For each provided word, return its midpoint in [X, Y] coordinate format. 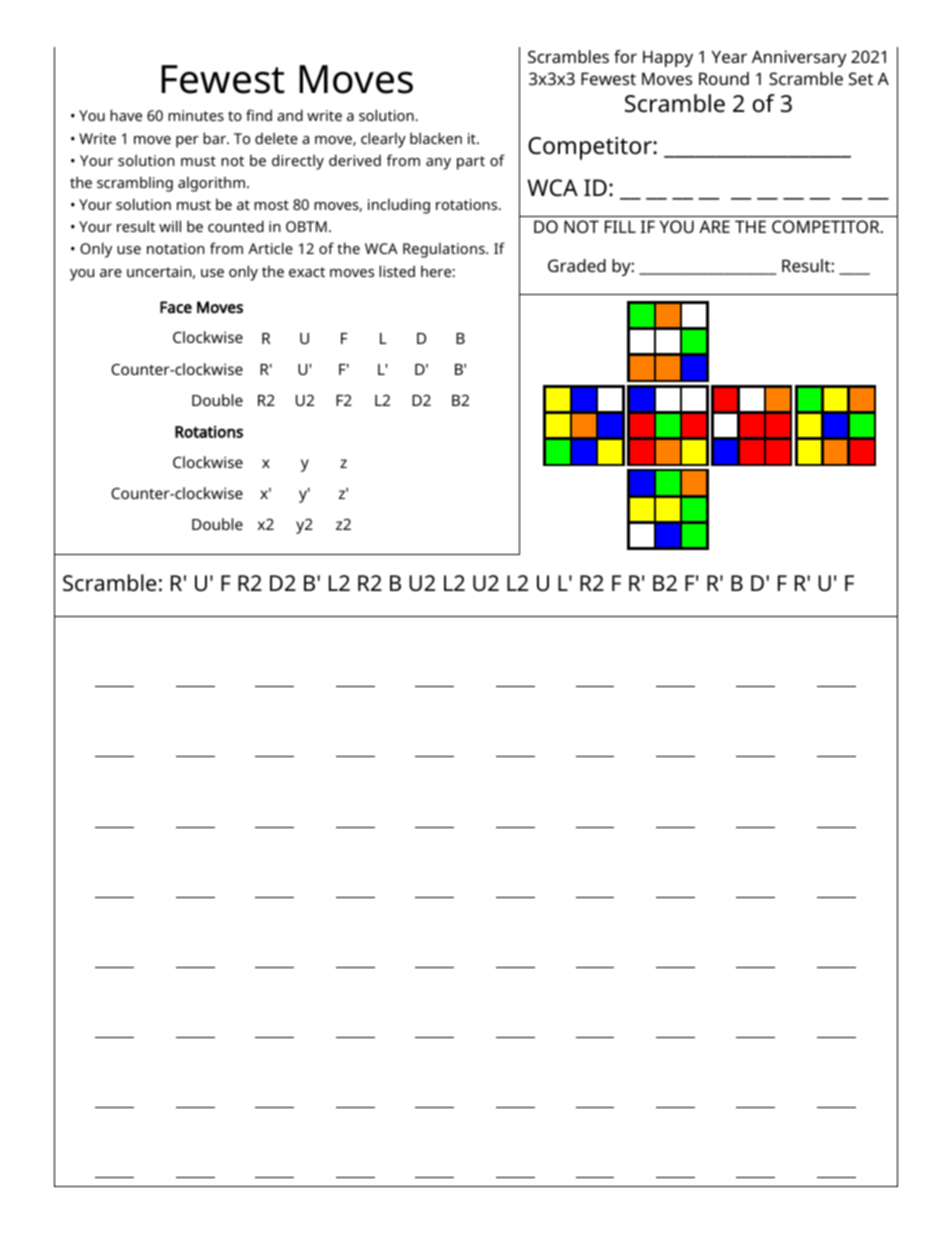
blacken [436, 138]
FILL [620, 226]
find [259, 115]
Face [176, 307]
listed [397, 271]
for [625, 56]
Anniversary [799, 58]
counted [236, 226]
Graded [577, 265]
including [399, 206]
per [187, 142]
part [471, 163]
